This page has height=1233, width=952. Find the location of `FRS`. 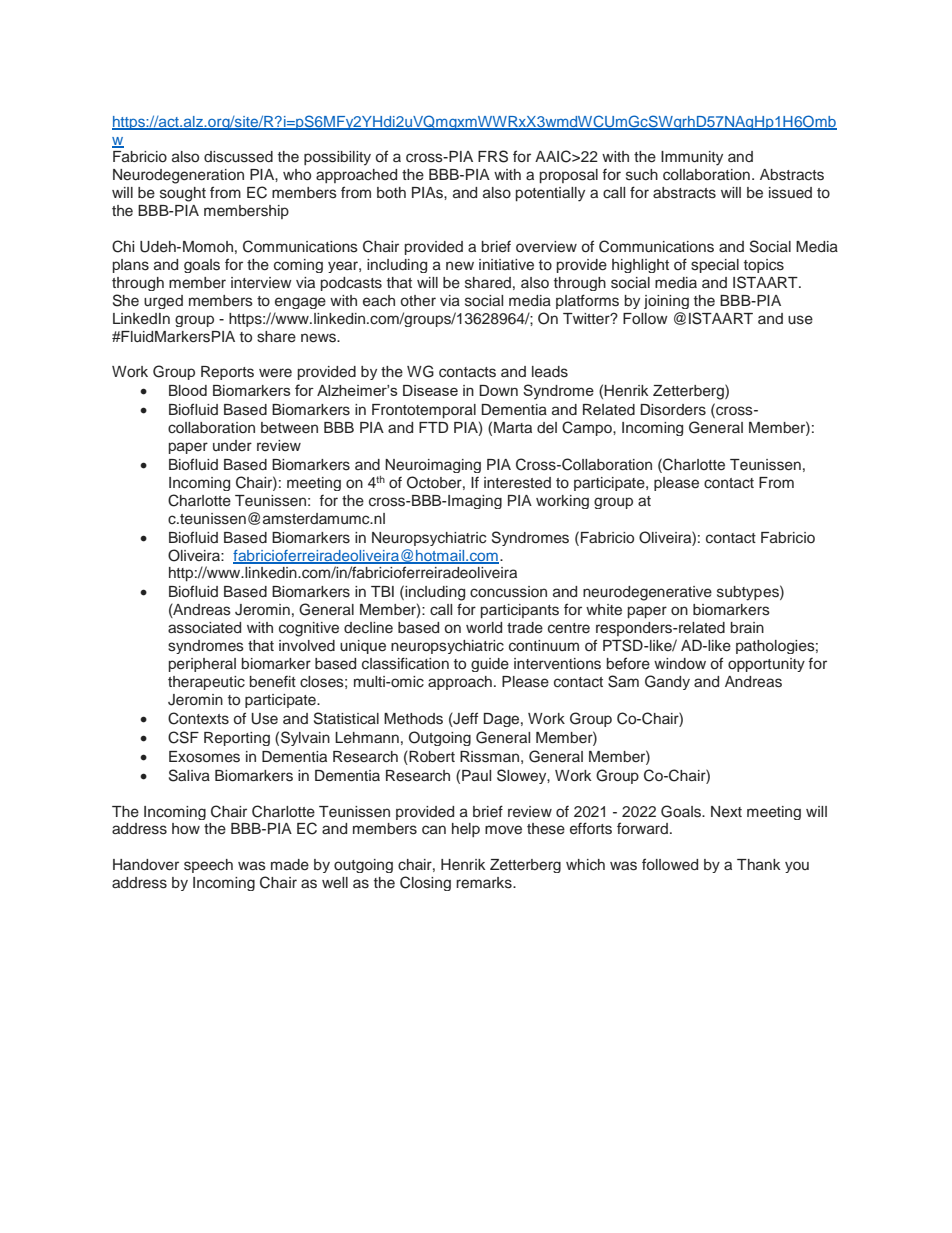

FRS is located at coordinates (493, 156).
